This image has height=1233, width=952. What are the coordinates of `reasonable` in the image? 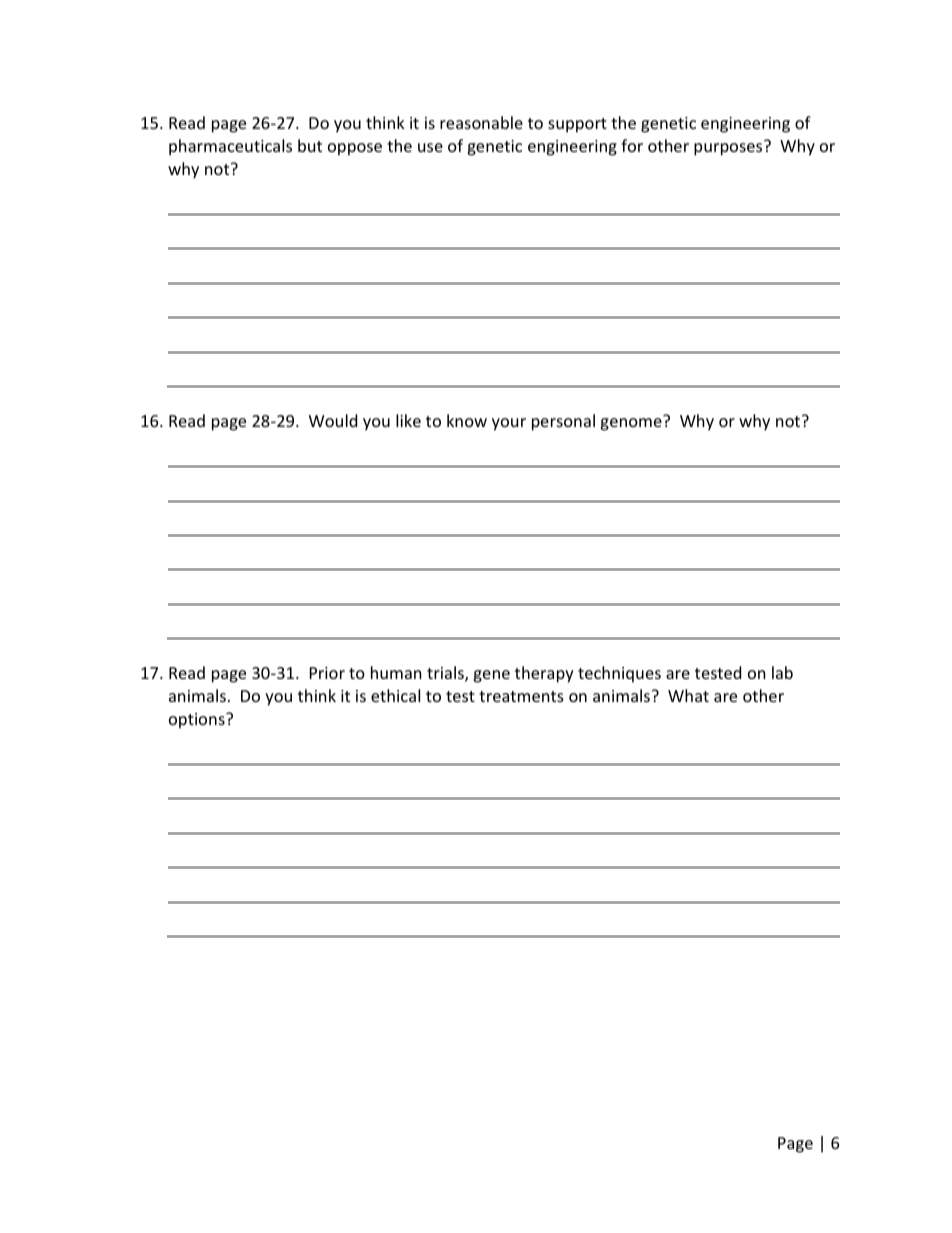 It's located at (481, 122).
